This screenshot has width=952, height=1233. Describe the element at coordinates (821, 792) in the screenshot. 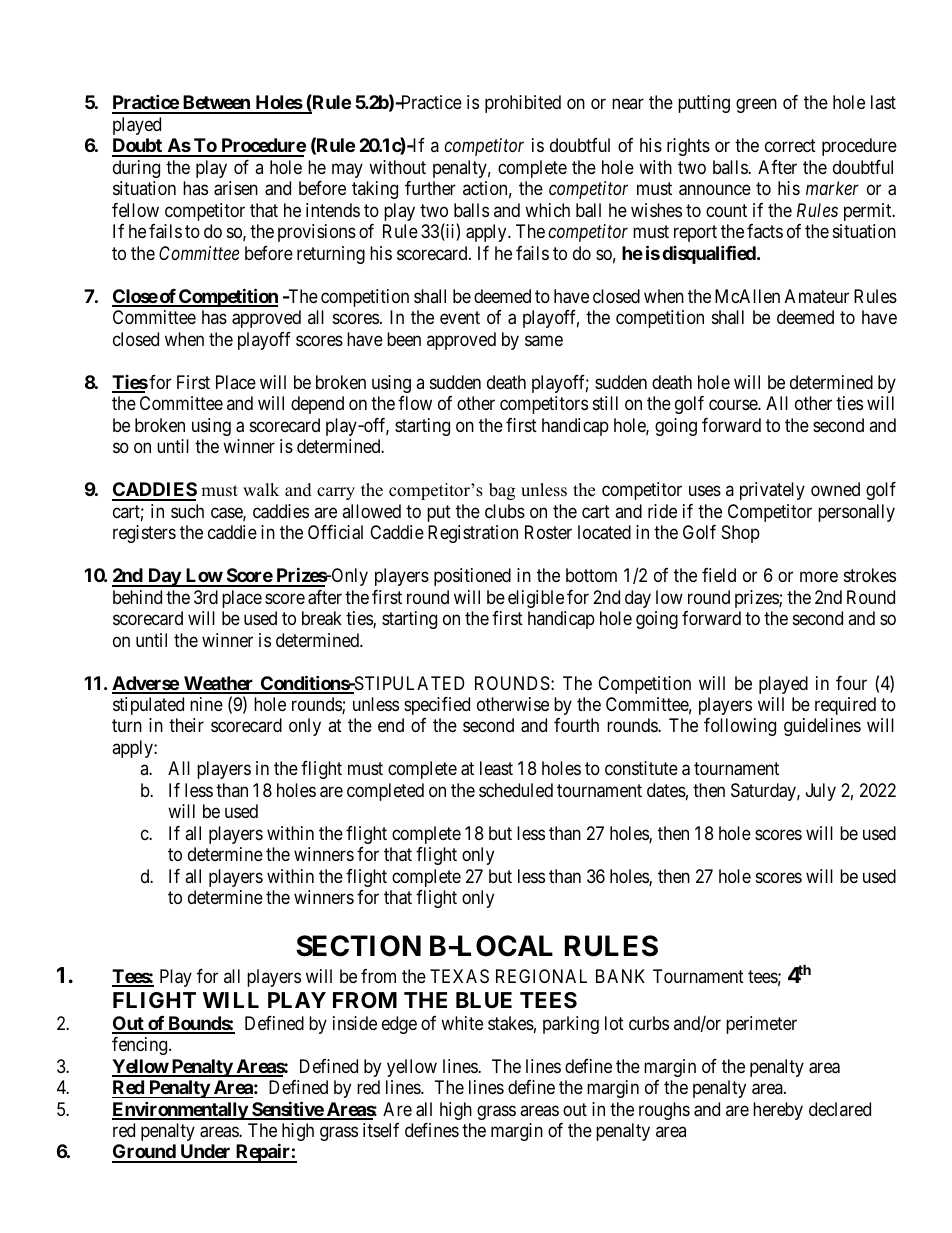

I see `July` at that location.
